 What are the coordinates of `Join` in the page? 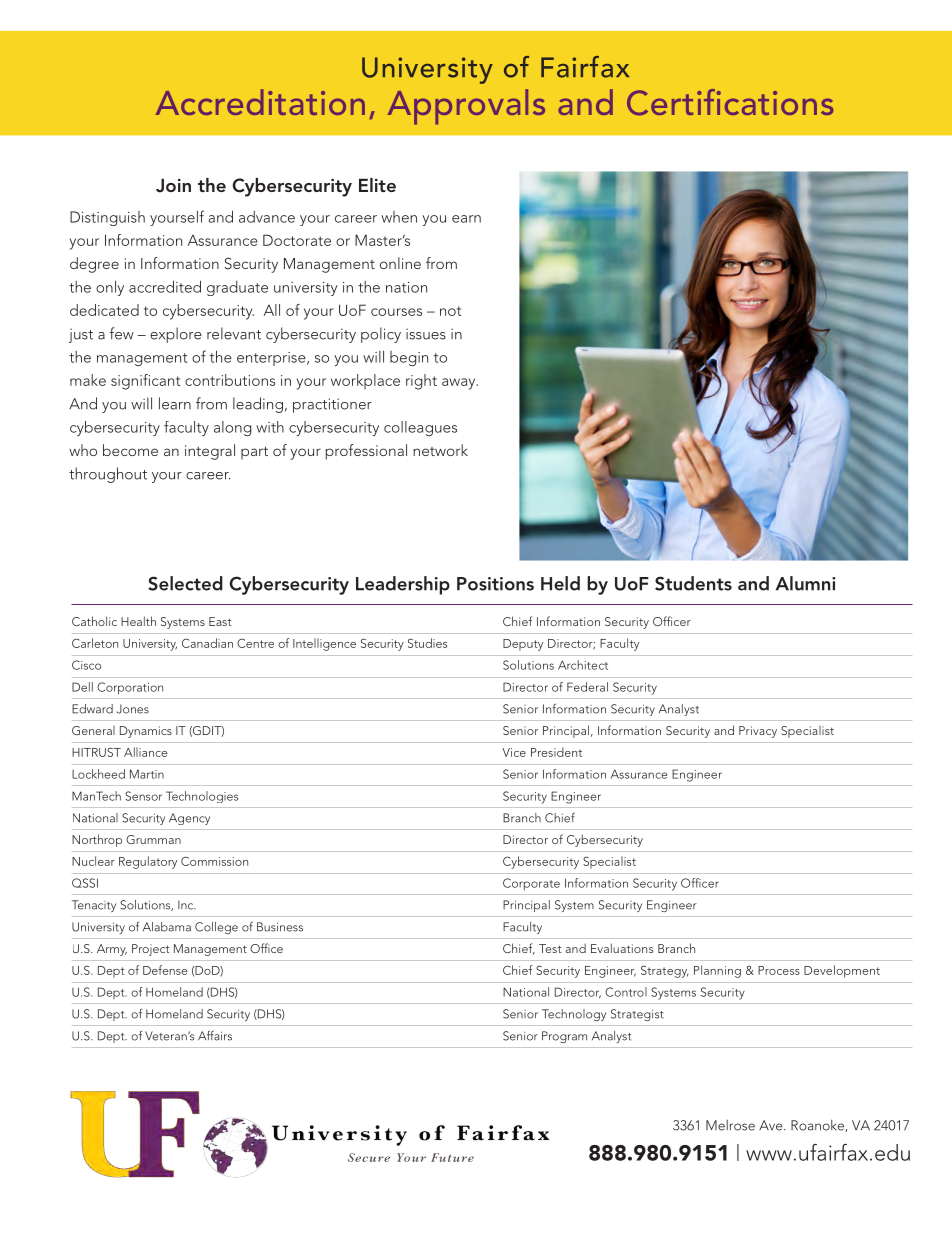 It's located at (173, 185).
